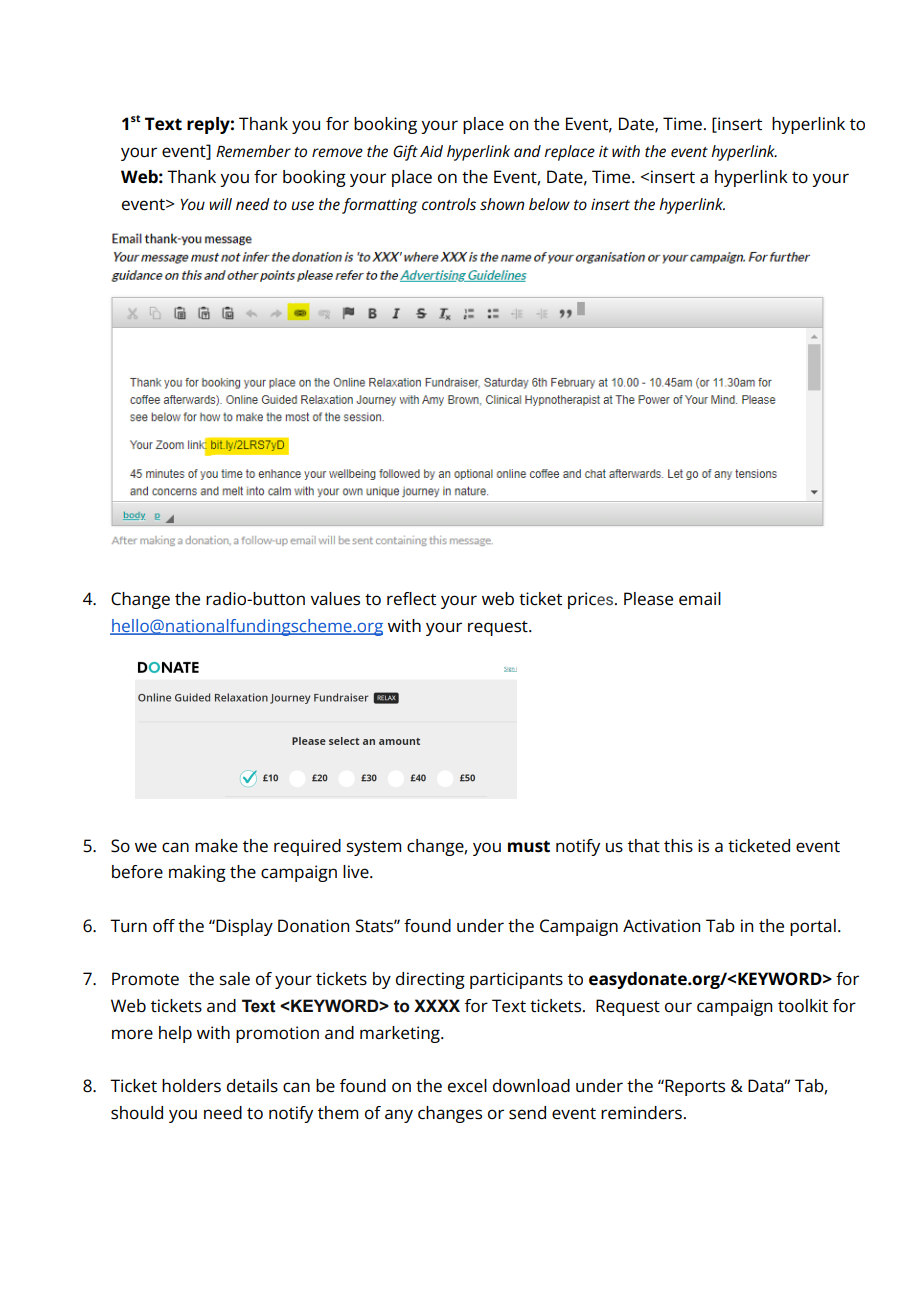  Describe the element at coordinates (220, 204) in the document. I see `will` at that location.
